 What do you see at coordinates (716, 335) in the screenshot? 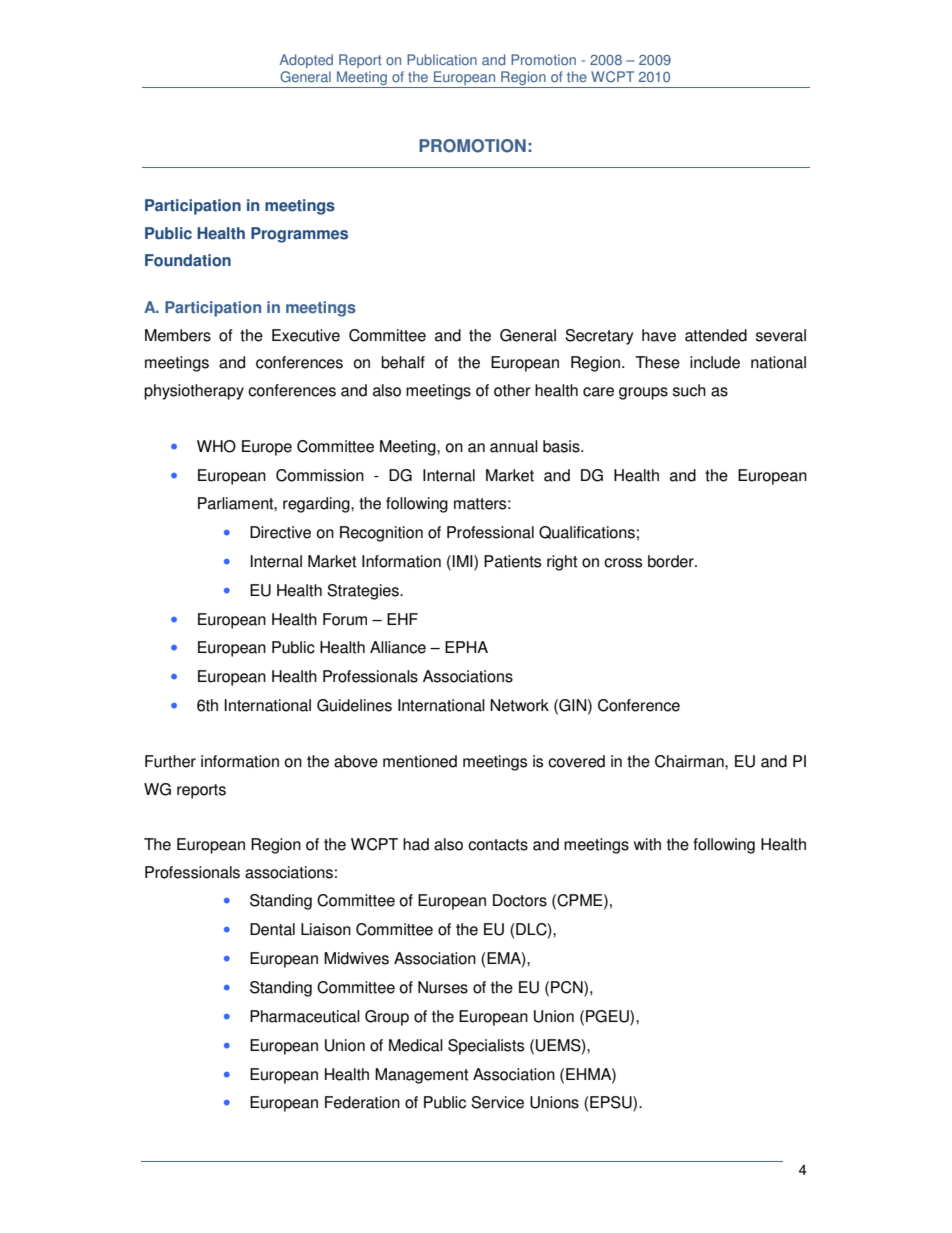
I see `attended` at bounding box center [716, 335].
